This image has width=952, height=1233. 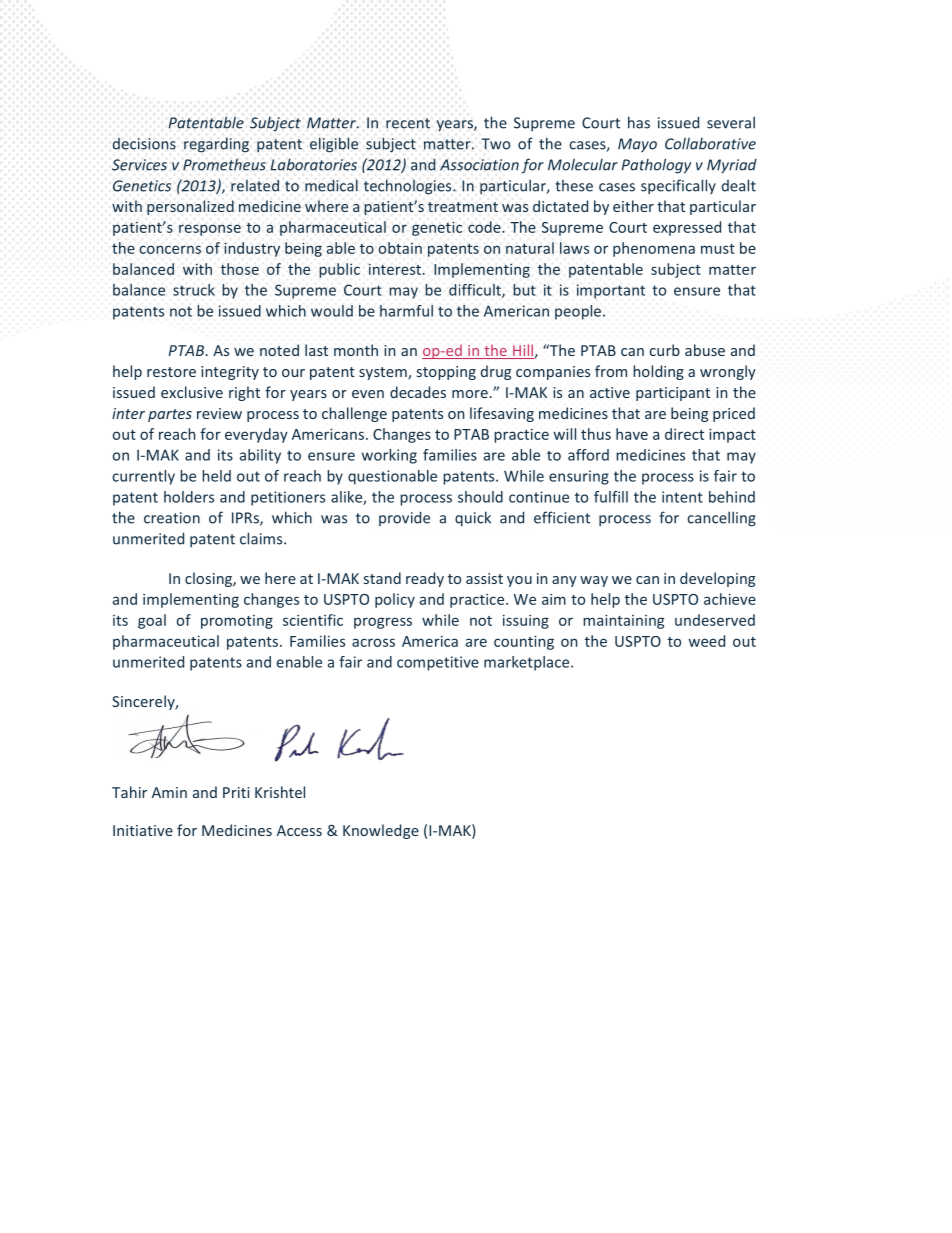 What do you see at coordinates (381, 831) in the image?
I see `Knowledge` at bounding box center [381, 831].
